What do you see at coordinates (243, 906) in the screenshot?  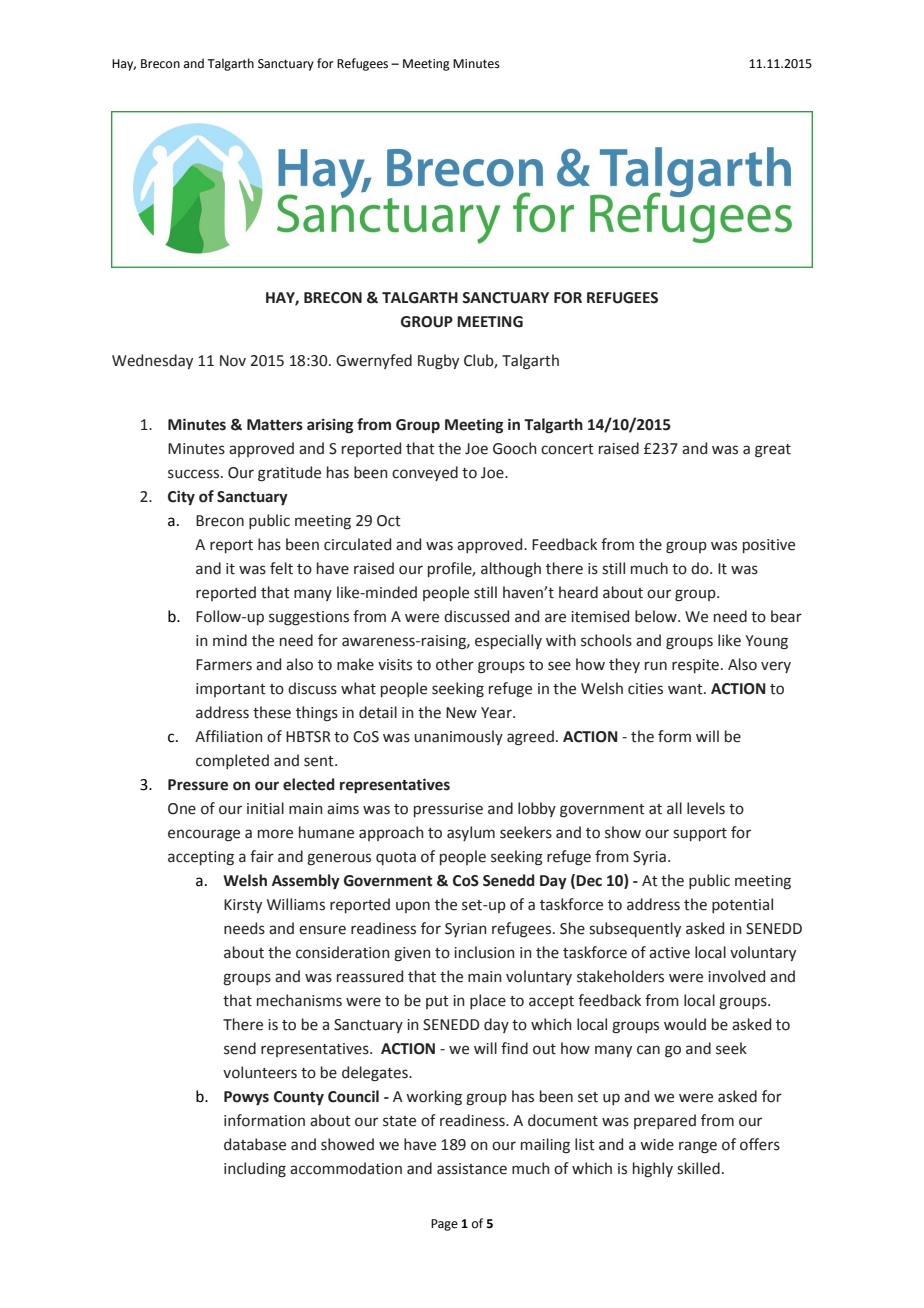 I see `Kirsty` at bounding box center [243, 906].
